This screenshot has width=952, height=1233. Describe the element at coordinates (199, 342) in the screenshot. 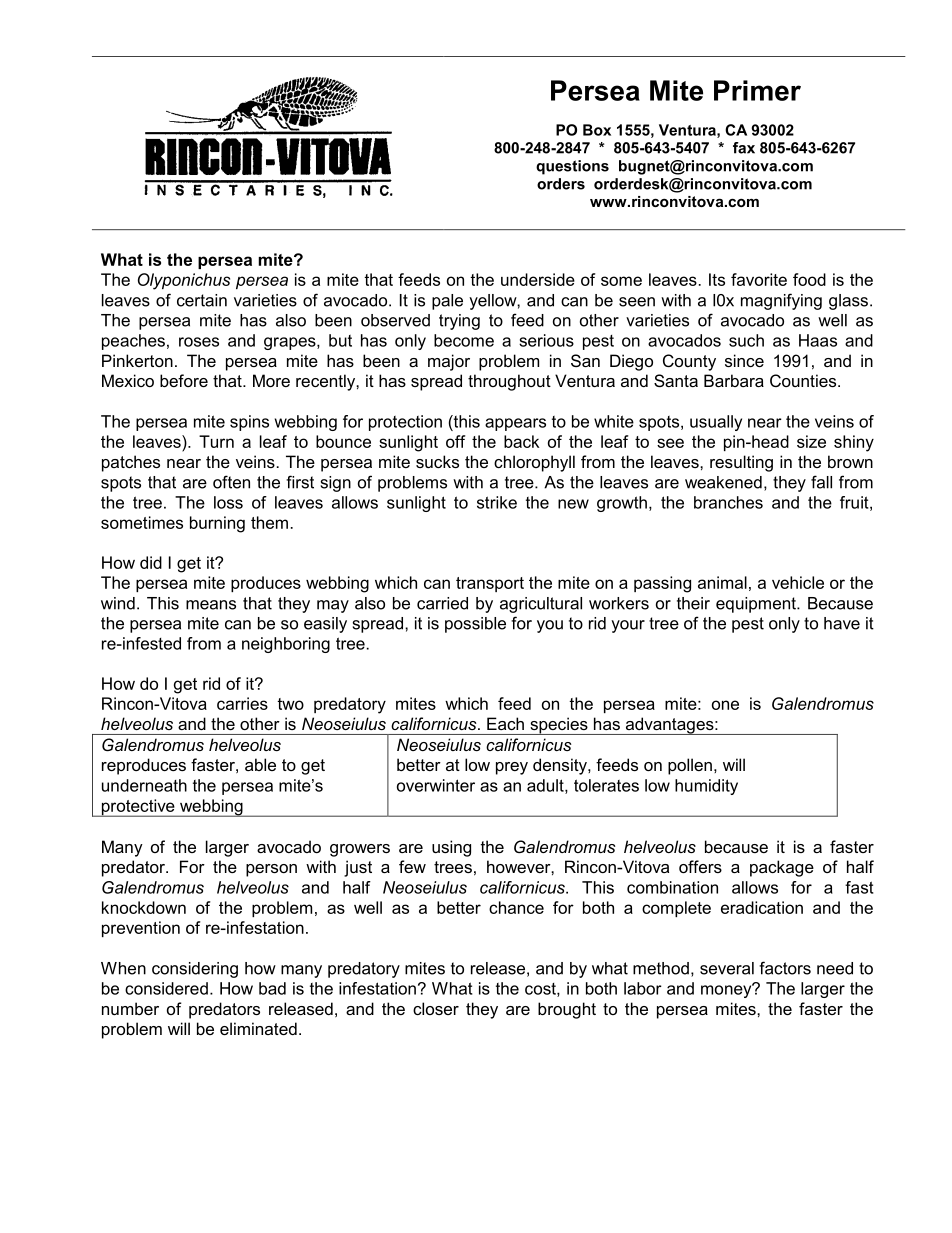

I see `roses` at that location.
